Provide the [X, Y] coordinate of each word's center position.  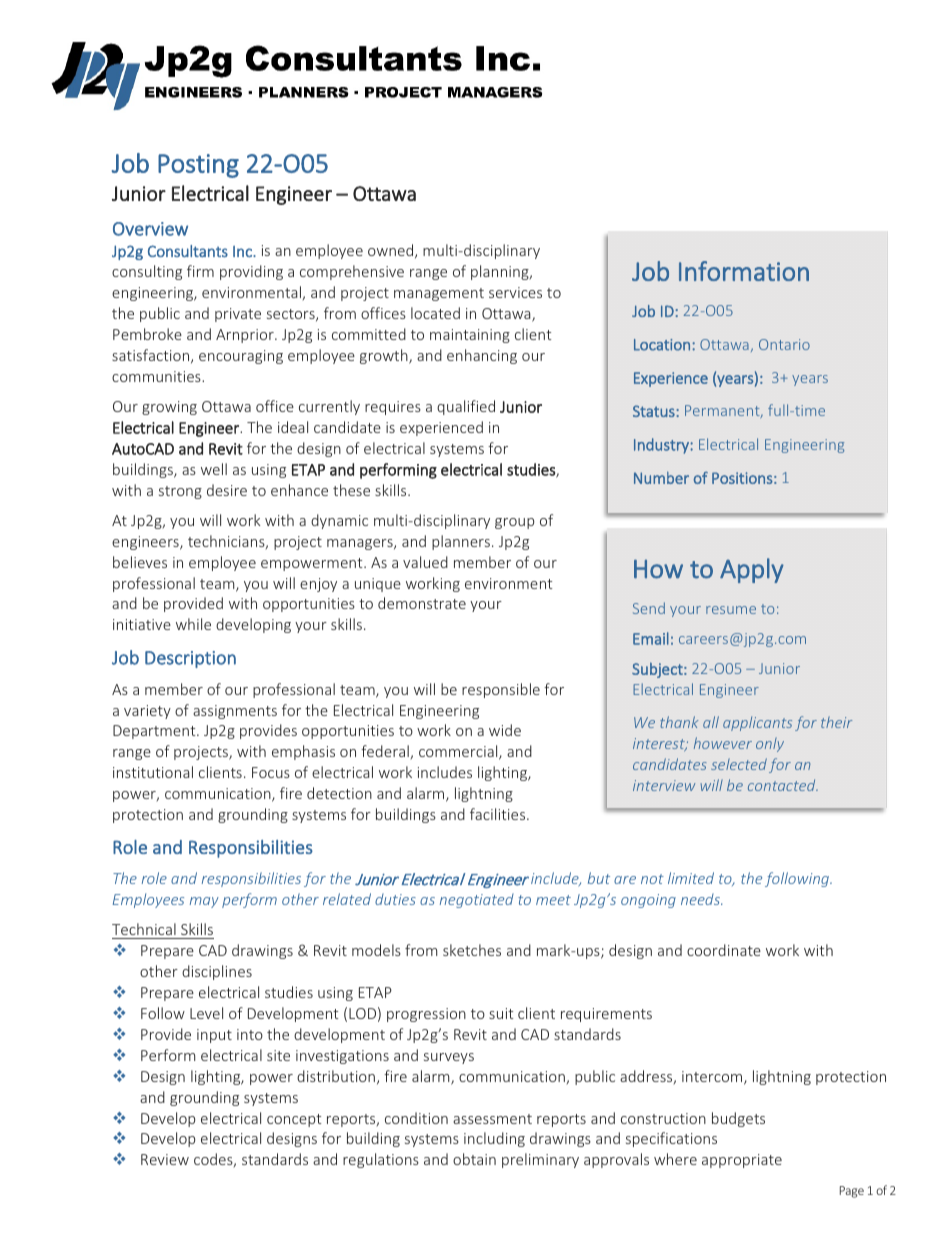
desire [227, 490]
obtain [474, 1159]
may [204, 902]
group [514, 523]
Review [165, 1159]
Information [744, 271]
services [515, 292]
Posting [198, 166]
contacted [783, 785]
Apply [752, 570]
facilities [499, 814]
